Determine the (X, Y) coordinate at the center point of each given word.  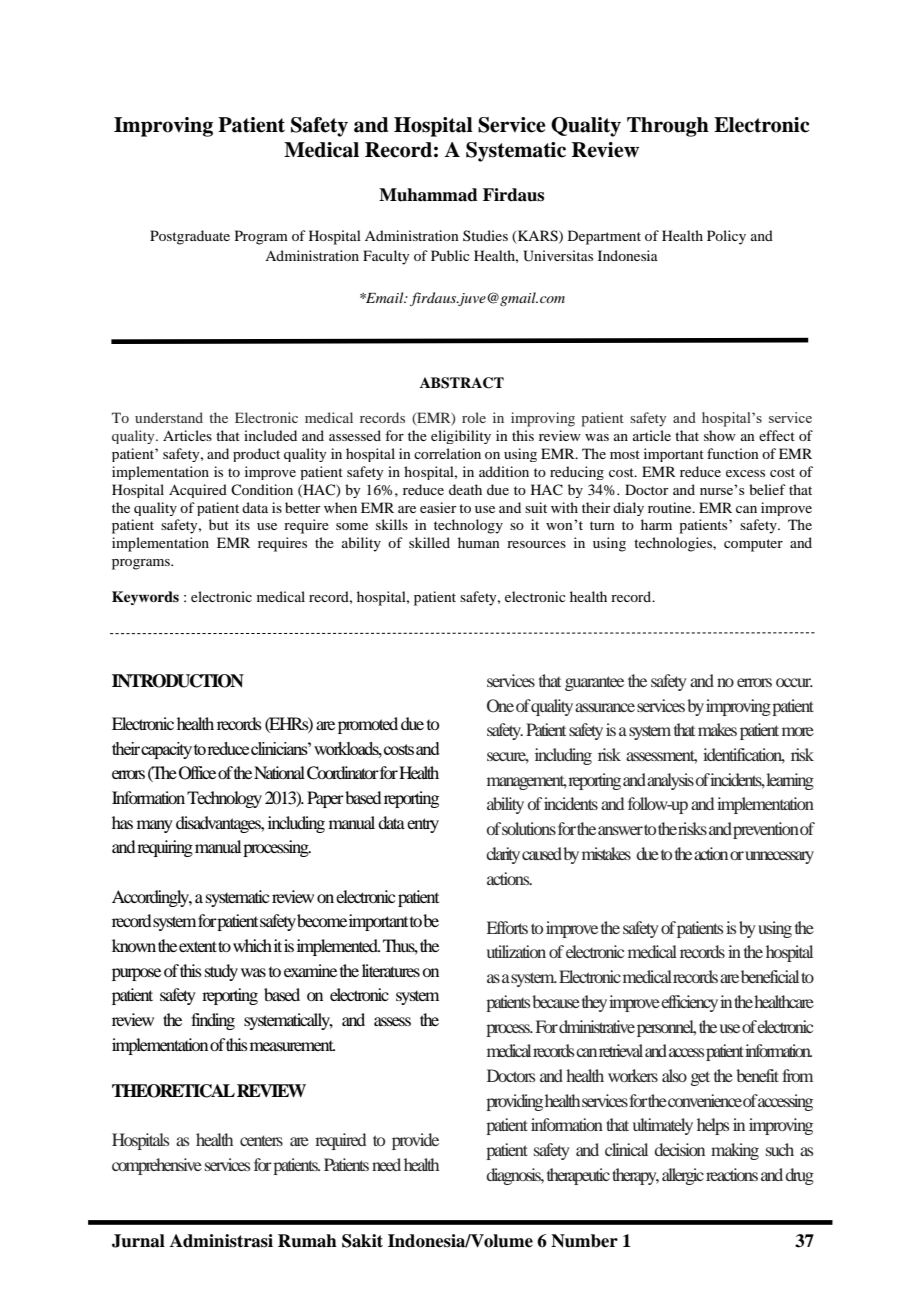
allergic (683, 1176)
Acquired (198, 491)
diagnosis (515, 1176)
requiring (165, 848)
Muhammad (428, 195)
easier (438, 507)
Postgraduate (190, 237)
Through (668, 127)
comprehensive (157, 1166)
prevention (766, 830)
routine (671, 507)
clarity (503, 855)
